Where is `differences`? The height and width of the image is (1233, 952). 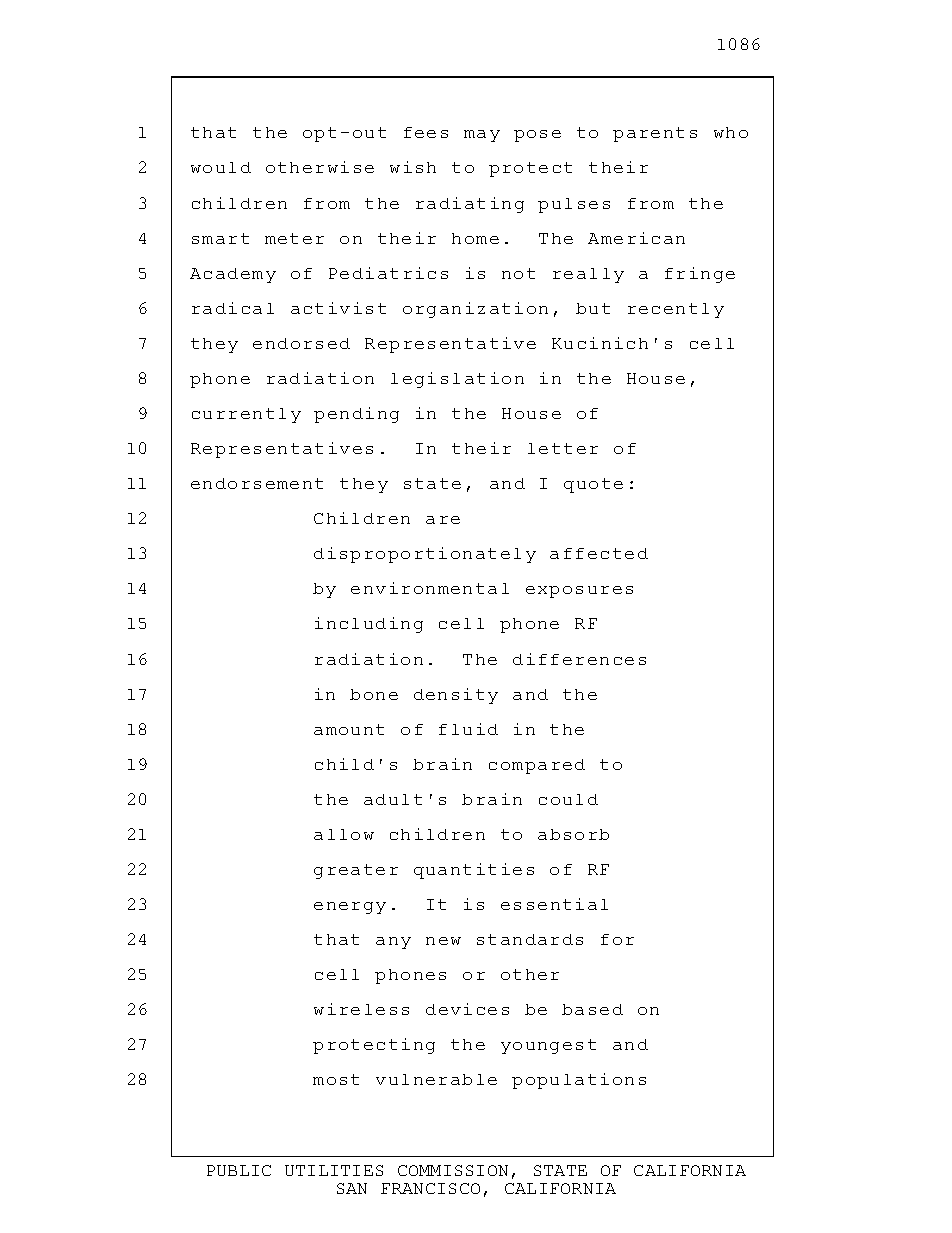 differences is located at coordinates (579, 659).
